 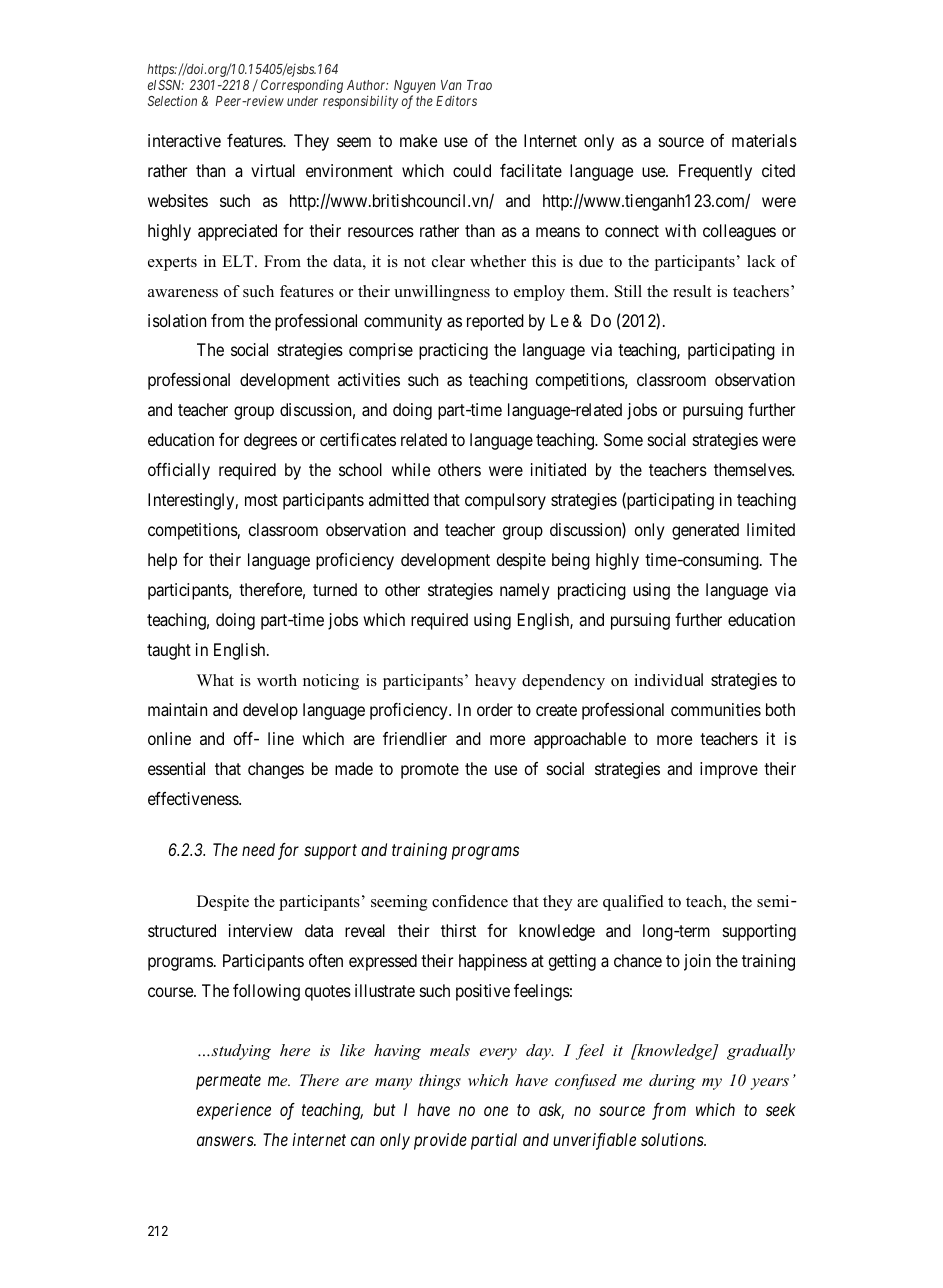 What do you see at coordinates (184, 140) in the screenshot?
I see `interactive` at bounding box center [184, 140].
